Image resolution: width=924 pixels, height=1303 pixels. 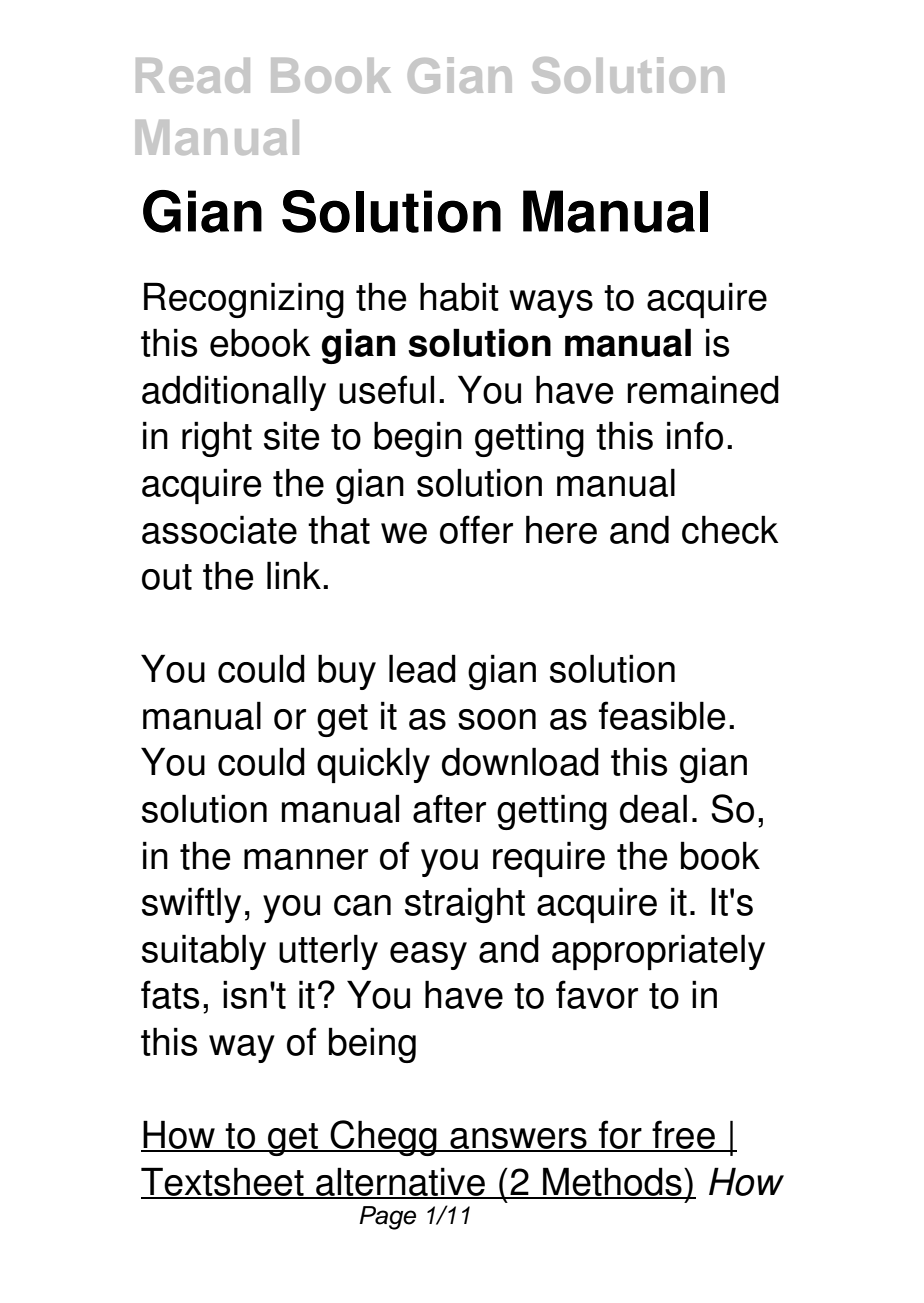 I want to click on remained, so click(x=703, y=389).
